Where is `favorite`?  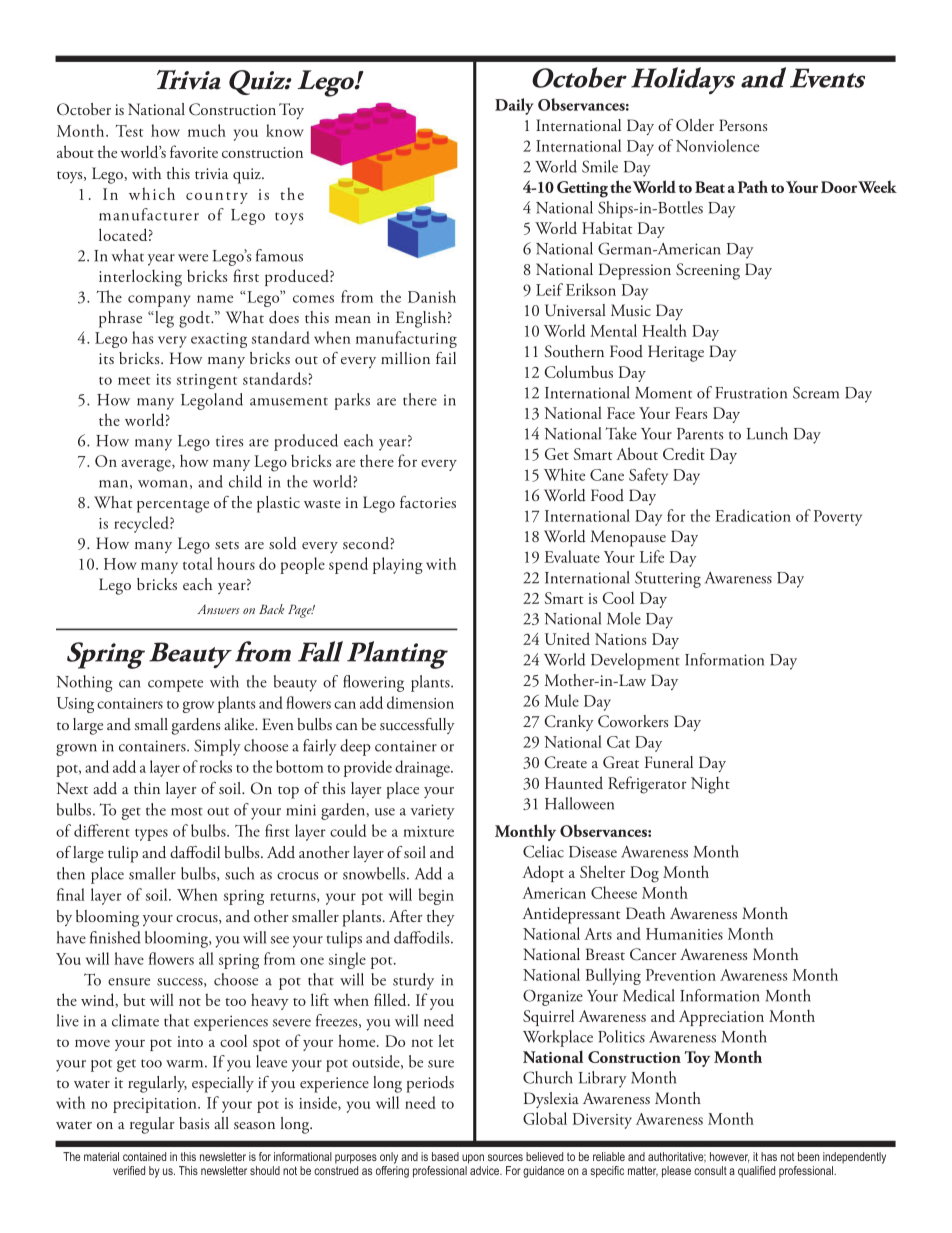
favorite is located at coordinates (194, 151).
